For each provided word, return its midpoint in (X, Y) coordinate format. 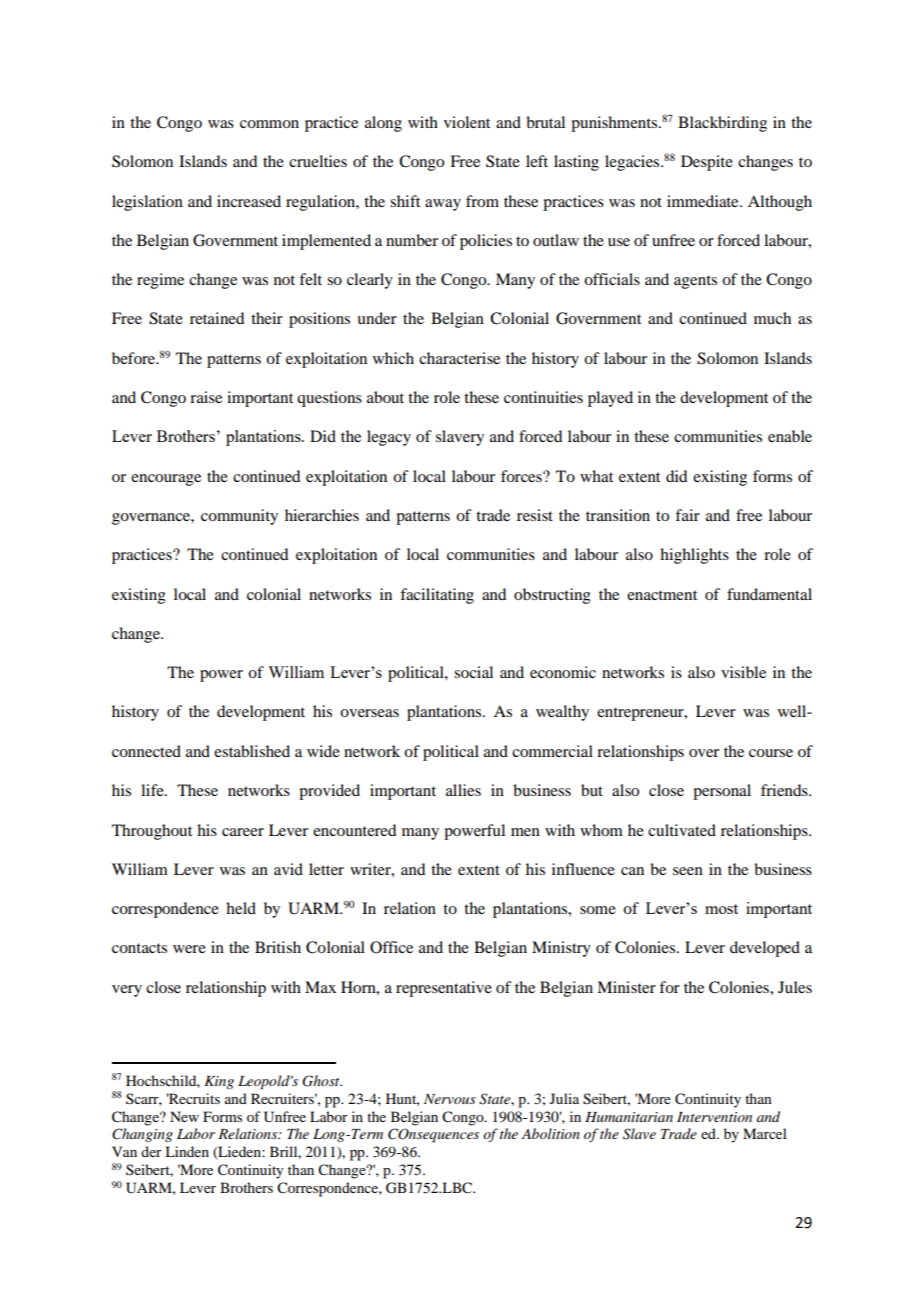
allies (463, 790)
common (269, 124)
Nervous (450, 1099)
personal (722, 792)
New (184, 1116)
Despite (707, 163)
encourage (166, 480)
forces (522, 476)
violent (467, 122)
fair (687, 515)
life (153, 790)
